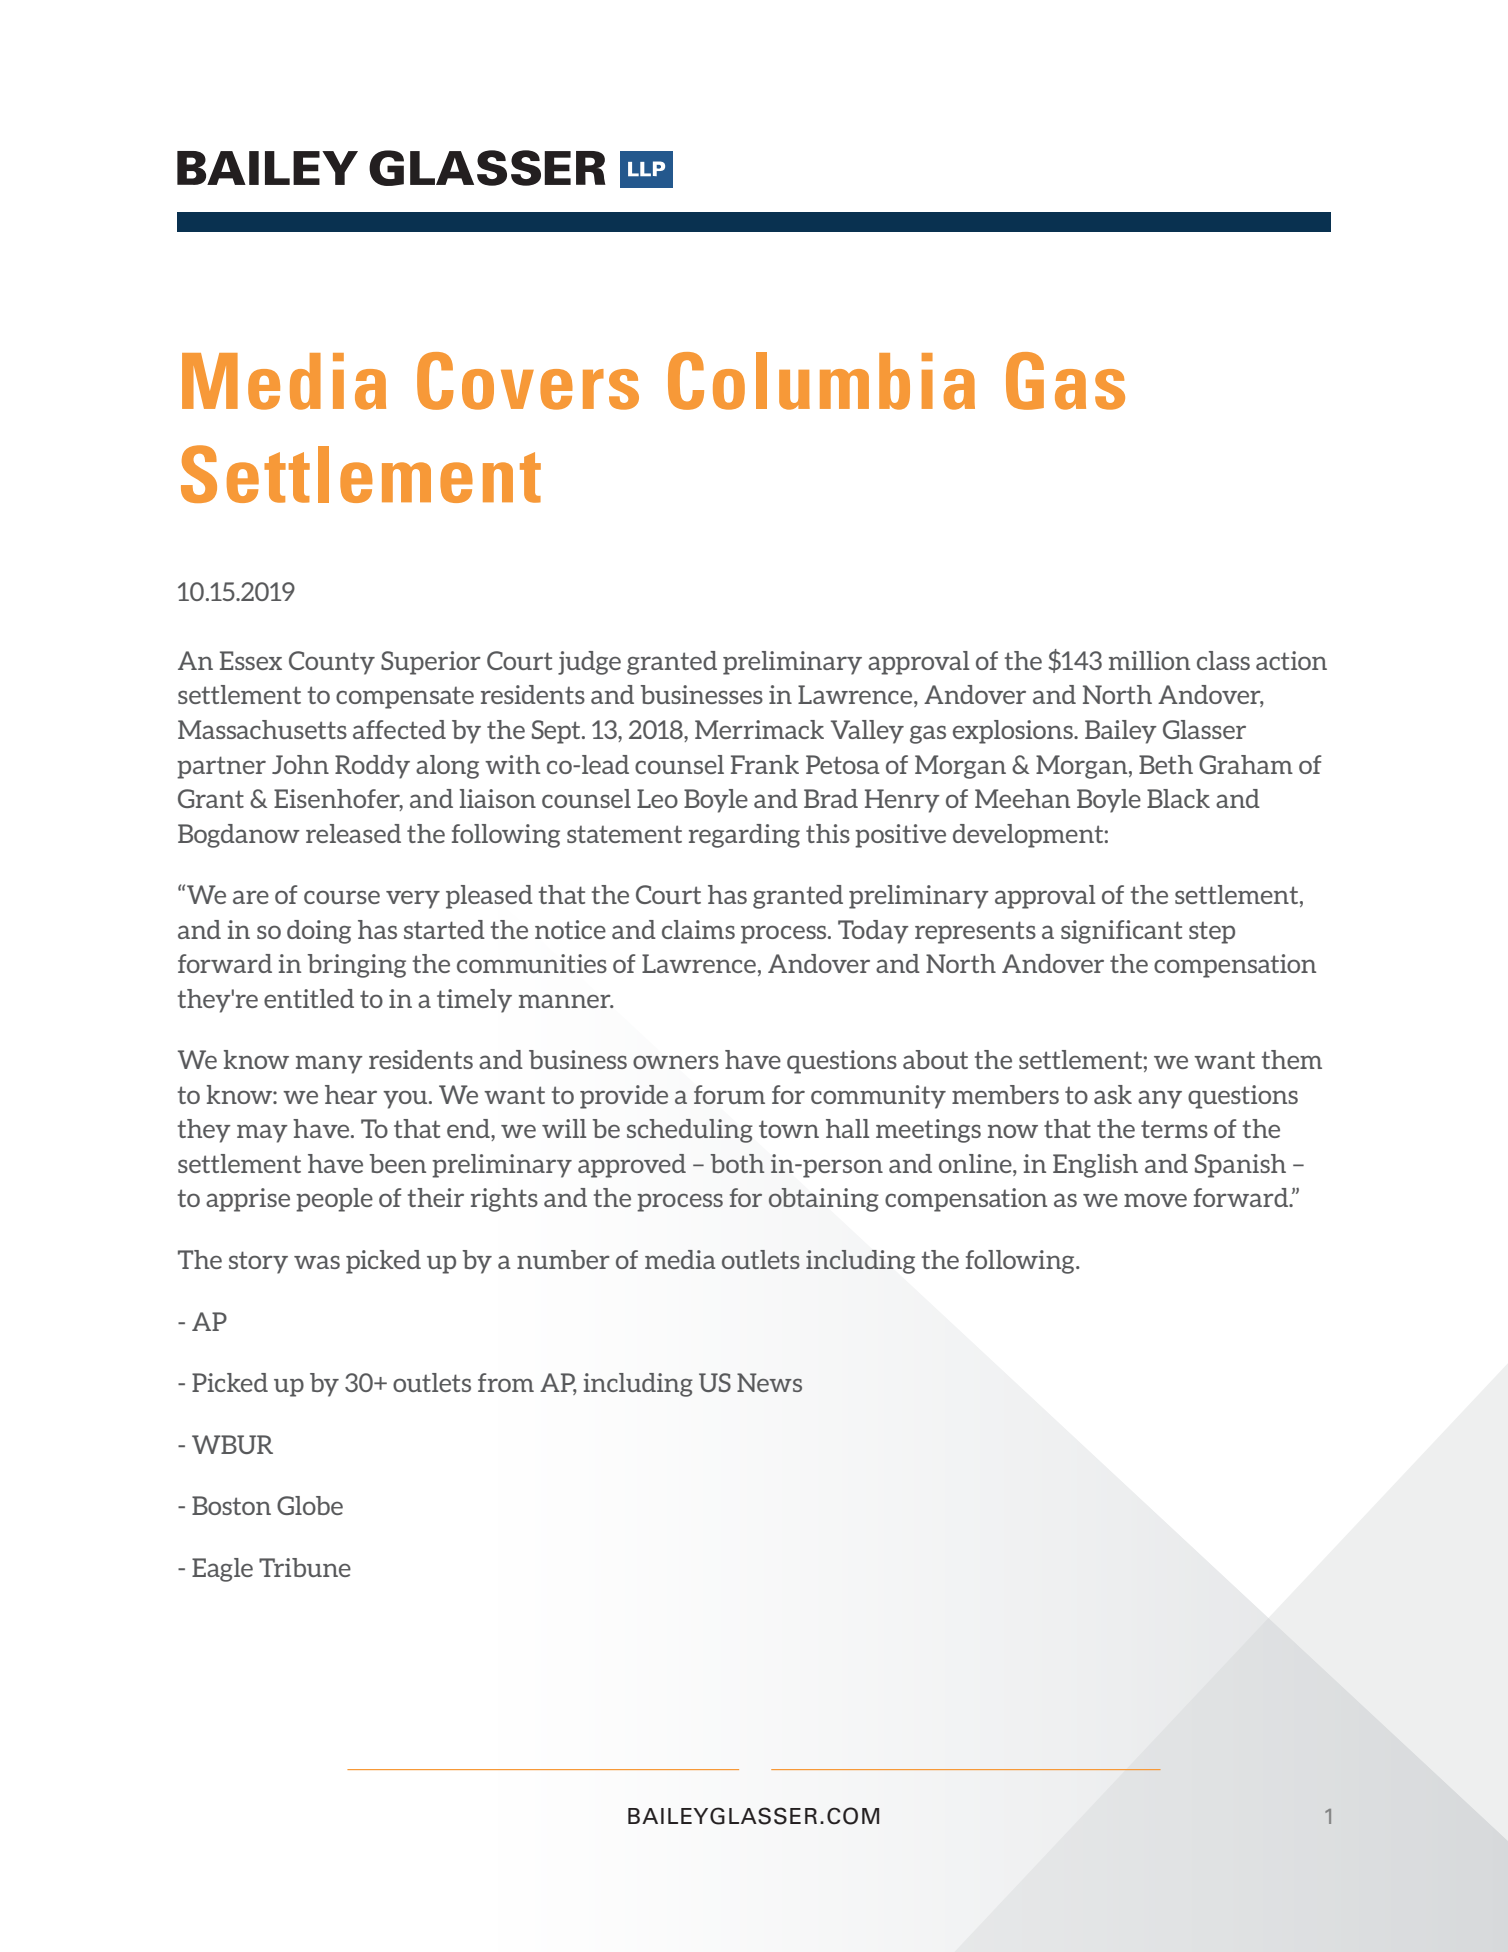 This screenshot has height=1952, width=1508. I want to click on News, so click(769, 1382).
